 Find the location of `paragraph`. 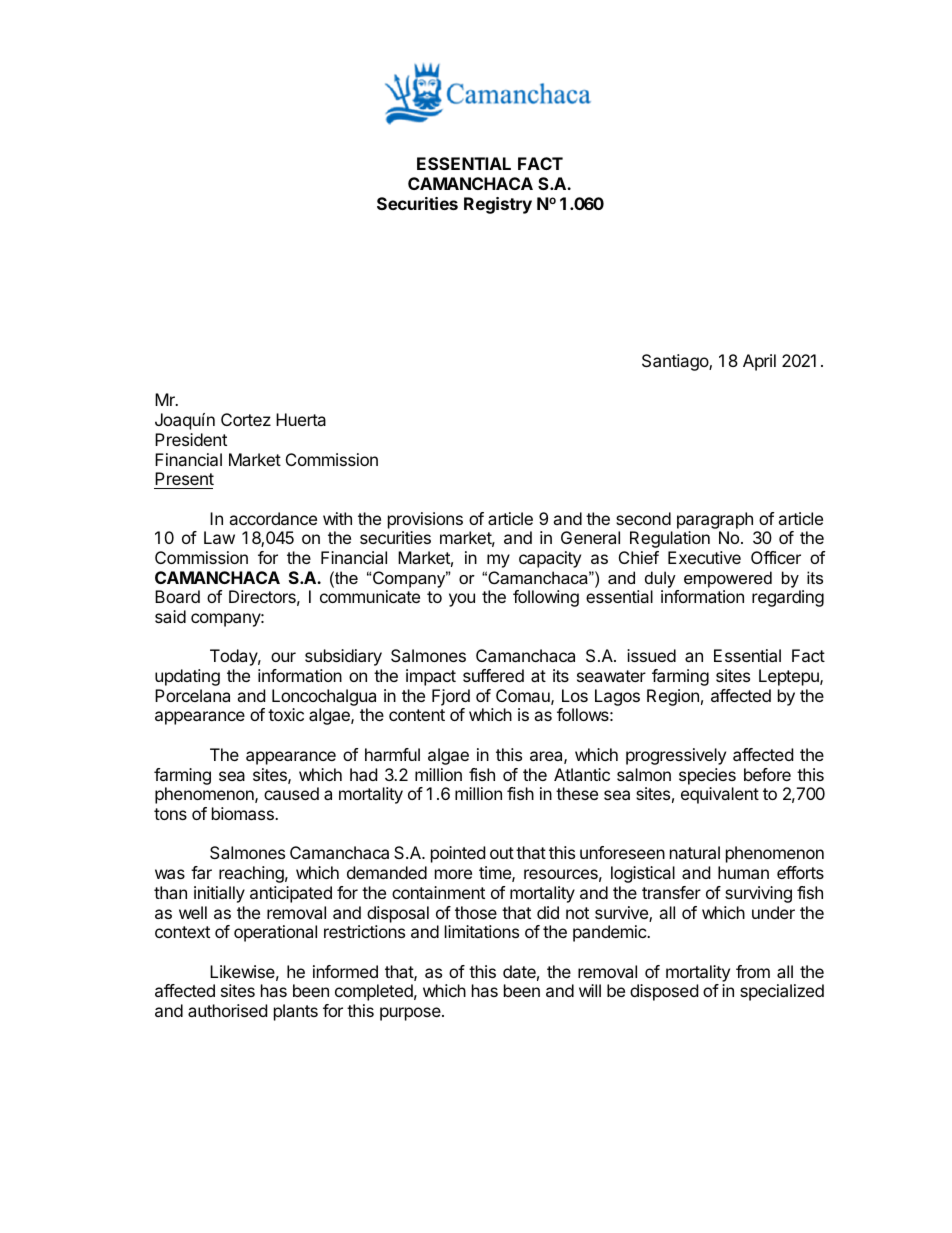

paragraph is located at coordinates (715, 520).
